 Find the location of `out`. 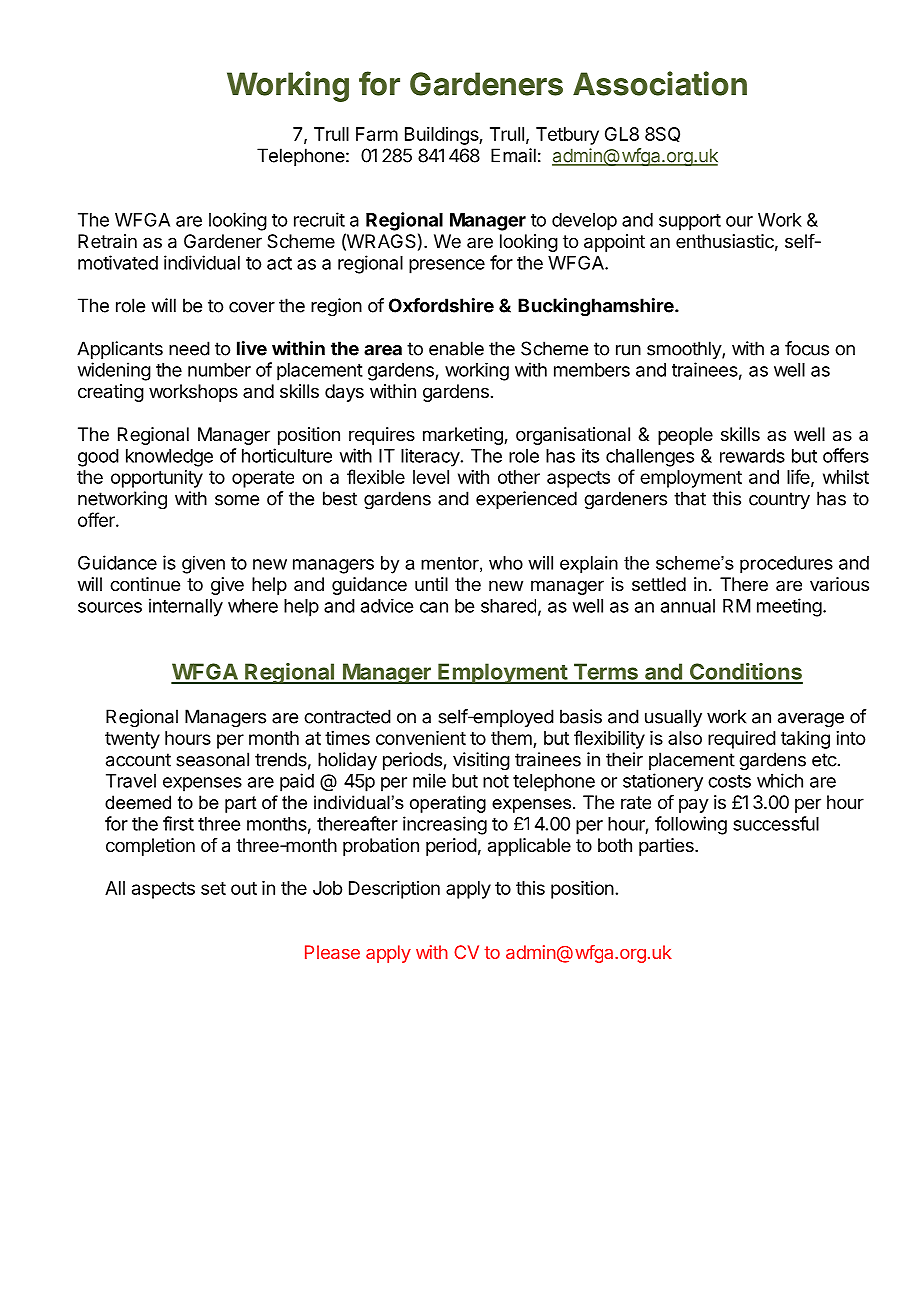

out is located at coordinates (244, 888).
